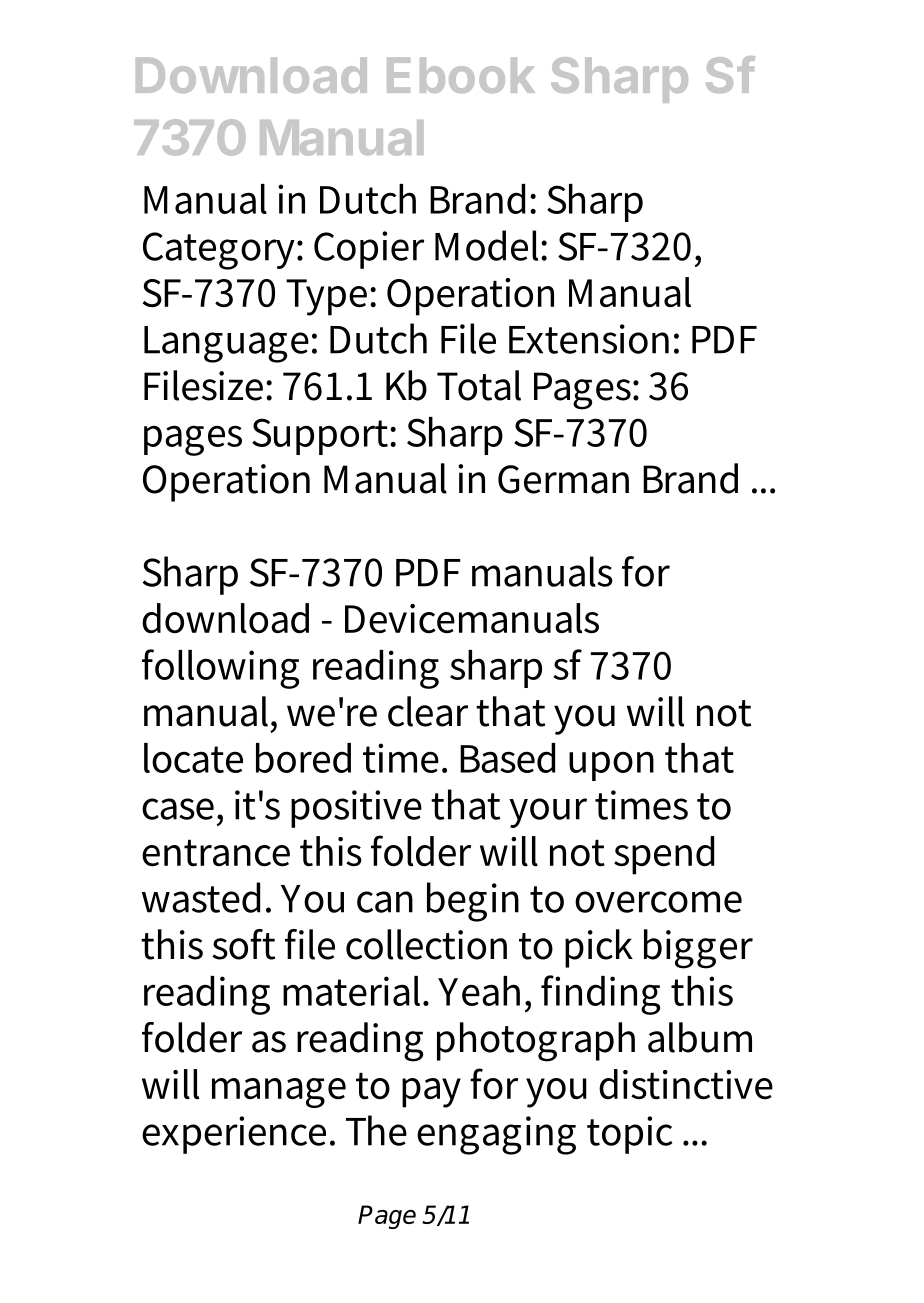 Image resolution: width=924 pixels, height=1303 pixels. What do you see at coordinates (611, 766) in the screenshot?
I see `upon` at bounding box center [611, 766].
